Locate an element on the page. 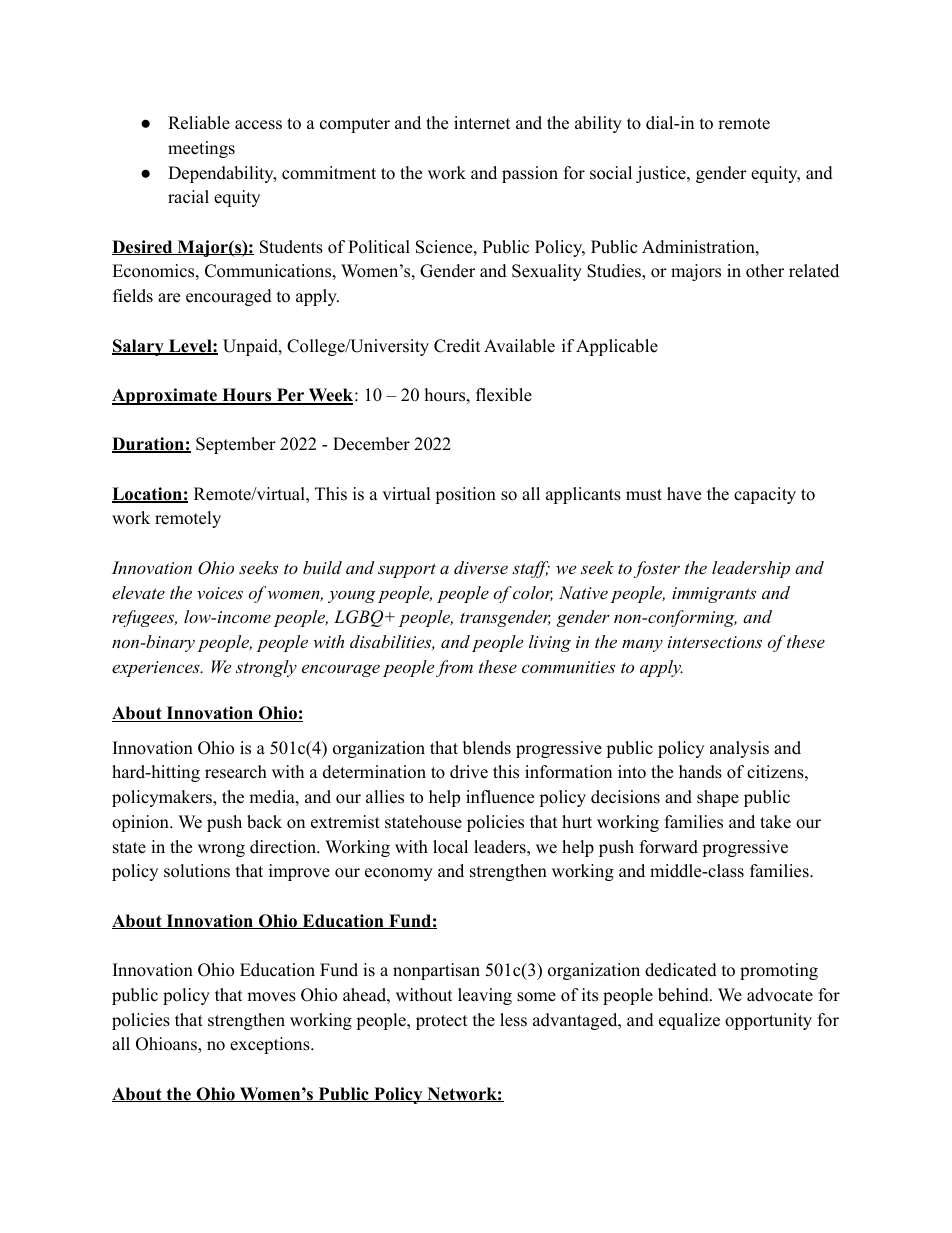  intersections is located at coordinates (715, 642).
